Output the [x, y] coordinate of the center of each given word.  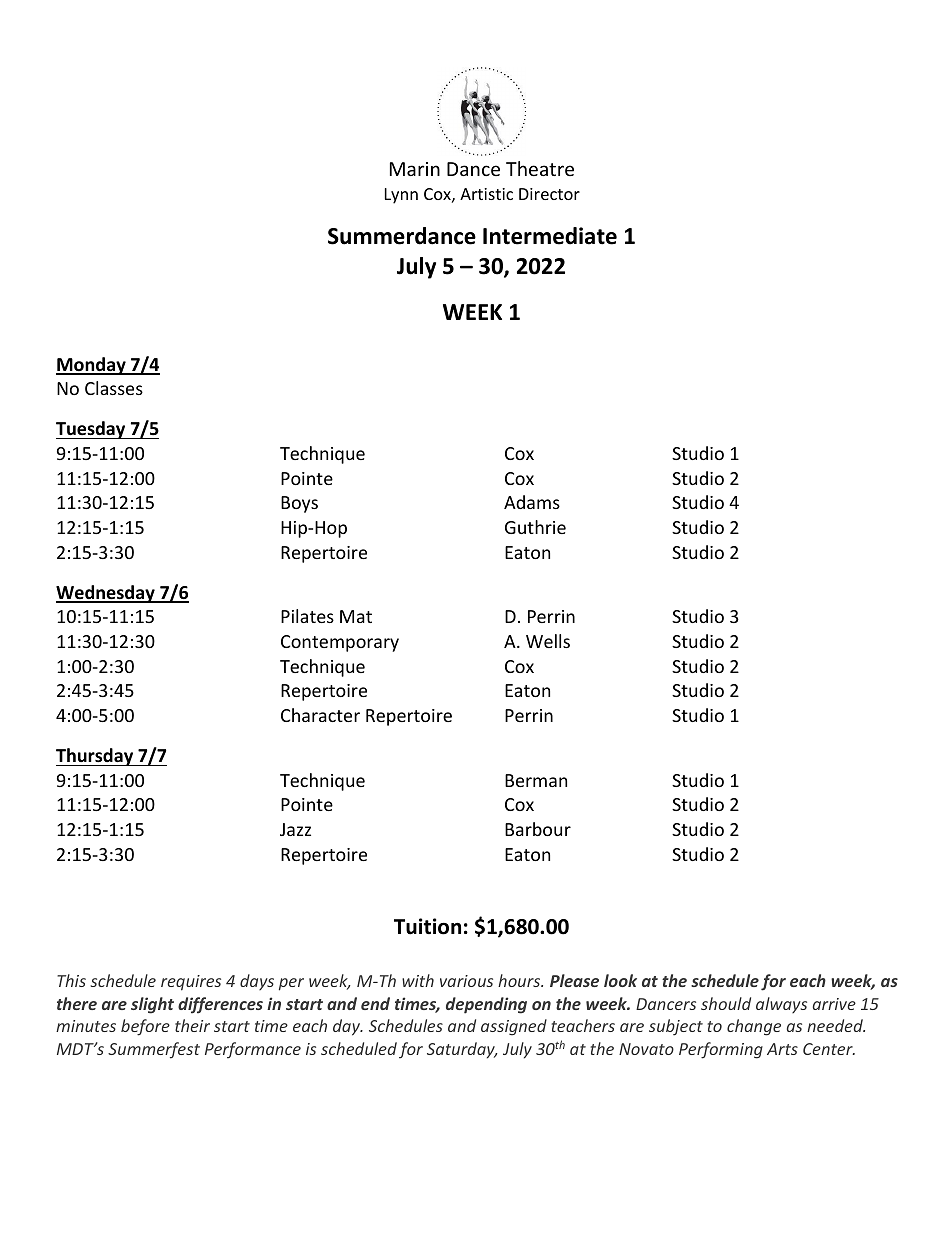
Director [549, 194]
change [754, 1027]
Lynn [401, 196]
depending [486, 1005]
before [145, 1027]
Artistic [486, 194]
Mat [356, 616]
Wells [548, 641]
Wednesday [106, 594]
